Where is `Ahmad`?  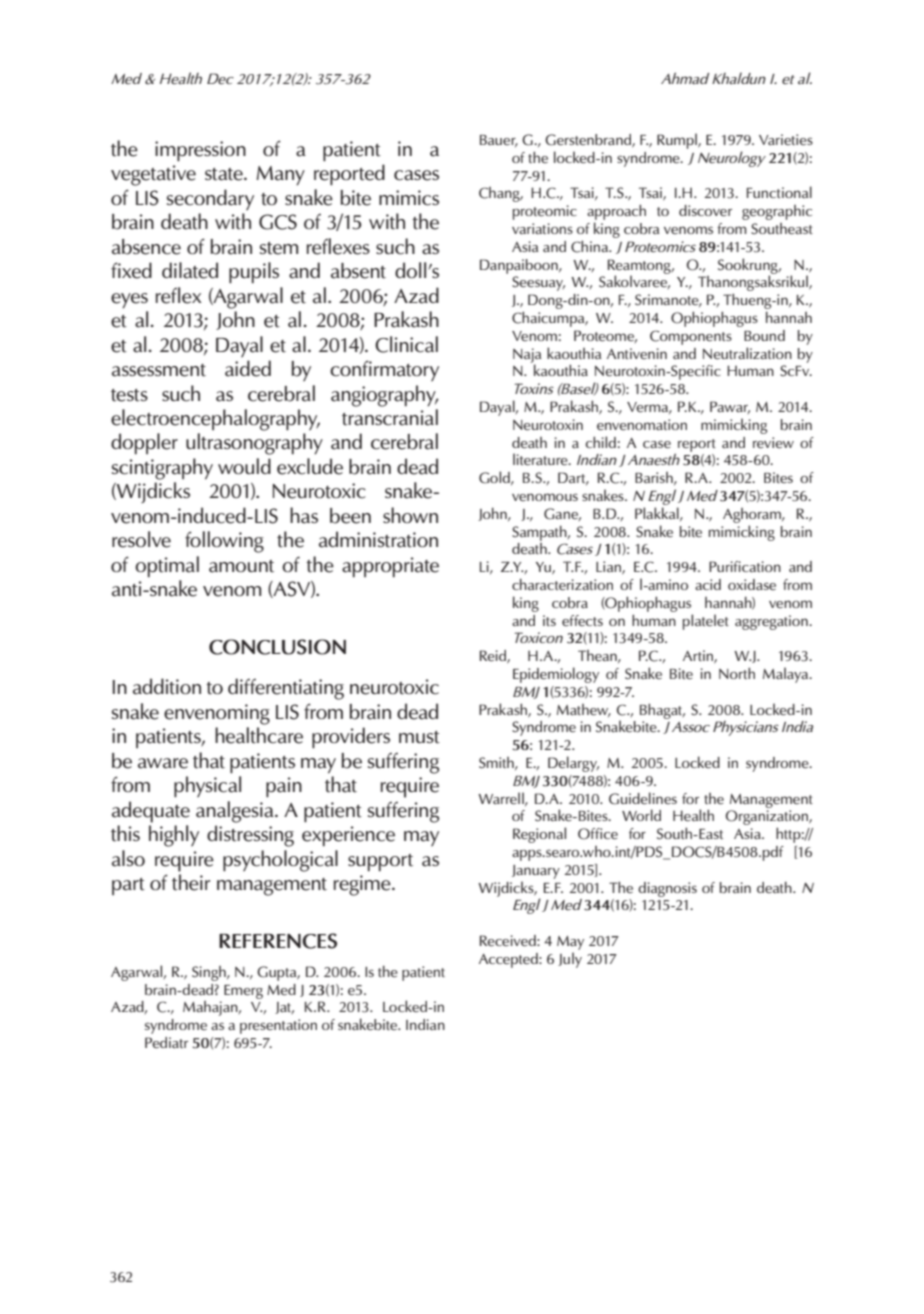
Ahmad is located at coordinates (685, 78).
